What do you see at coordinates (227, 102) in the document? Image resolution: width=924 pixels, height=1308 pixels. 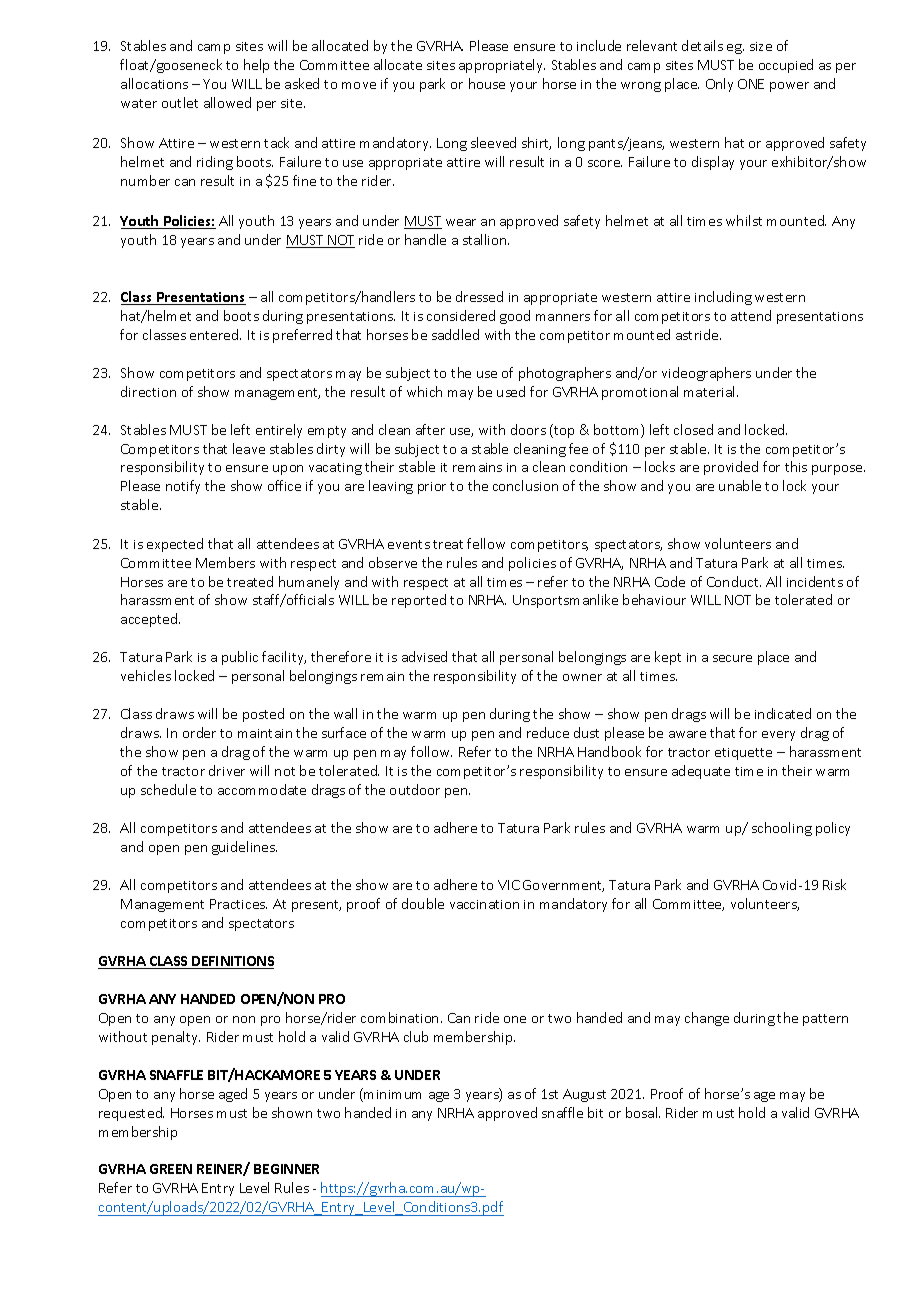 I see `allowed` at bounding box center [227, 102].
